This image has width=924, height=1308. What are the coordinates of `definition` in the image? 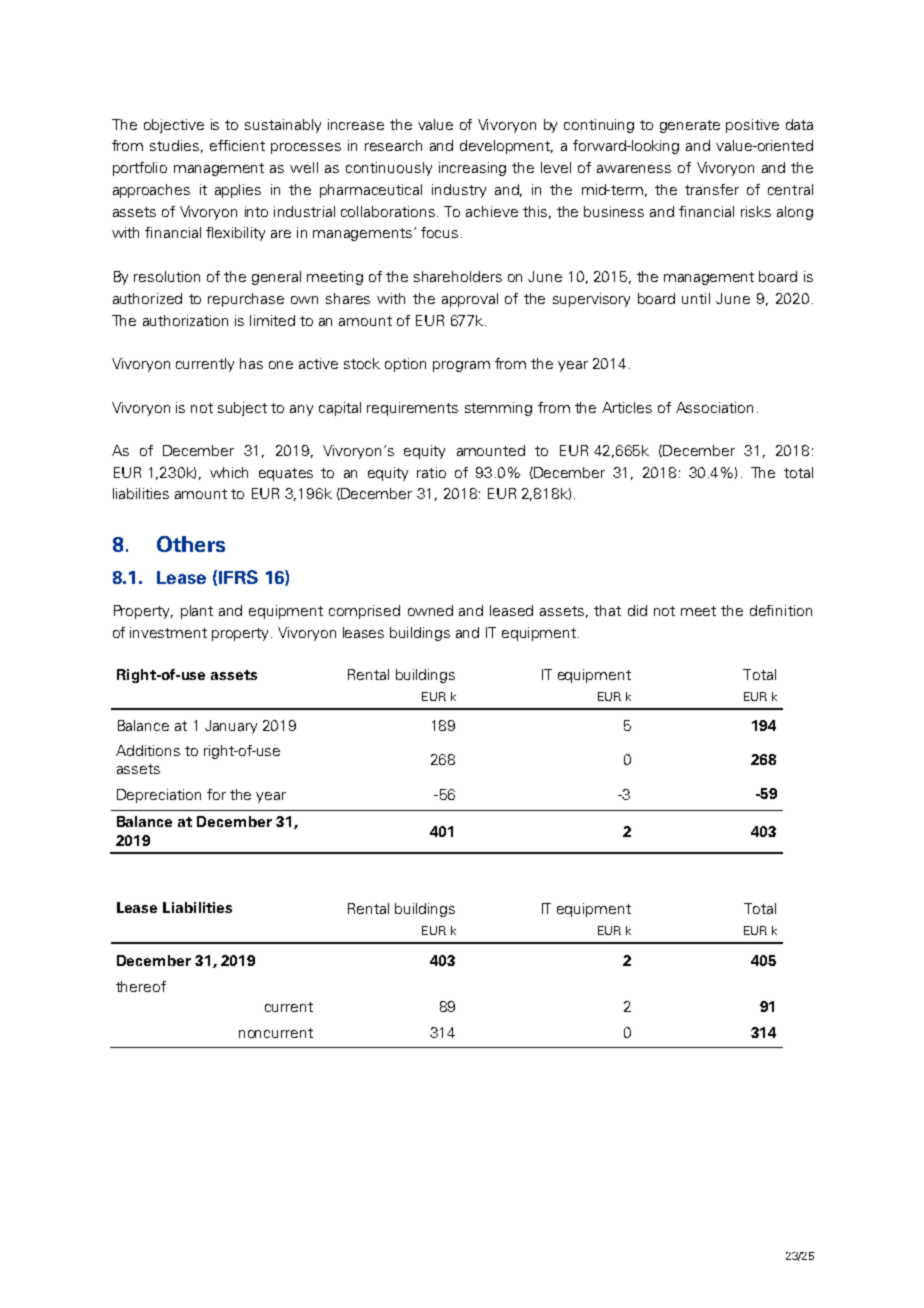 It's located at (781, 610).
